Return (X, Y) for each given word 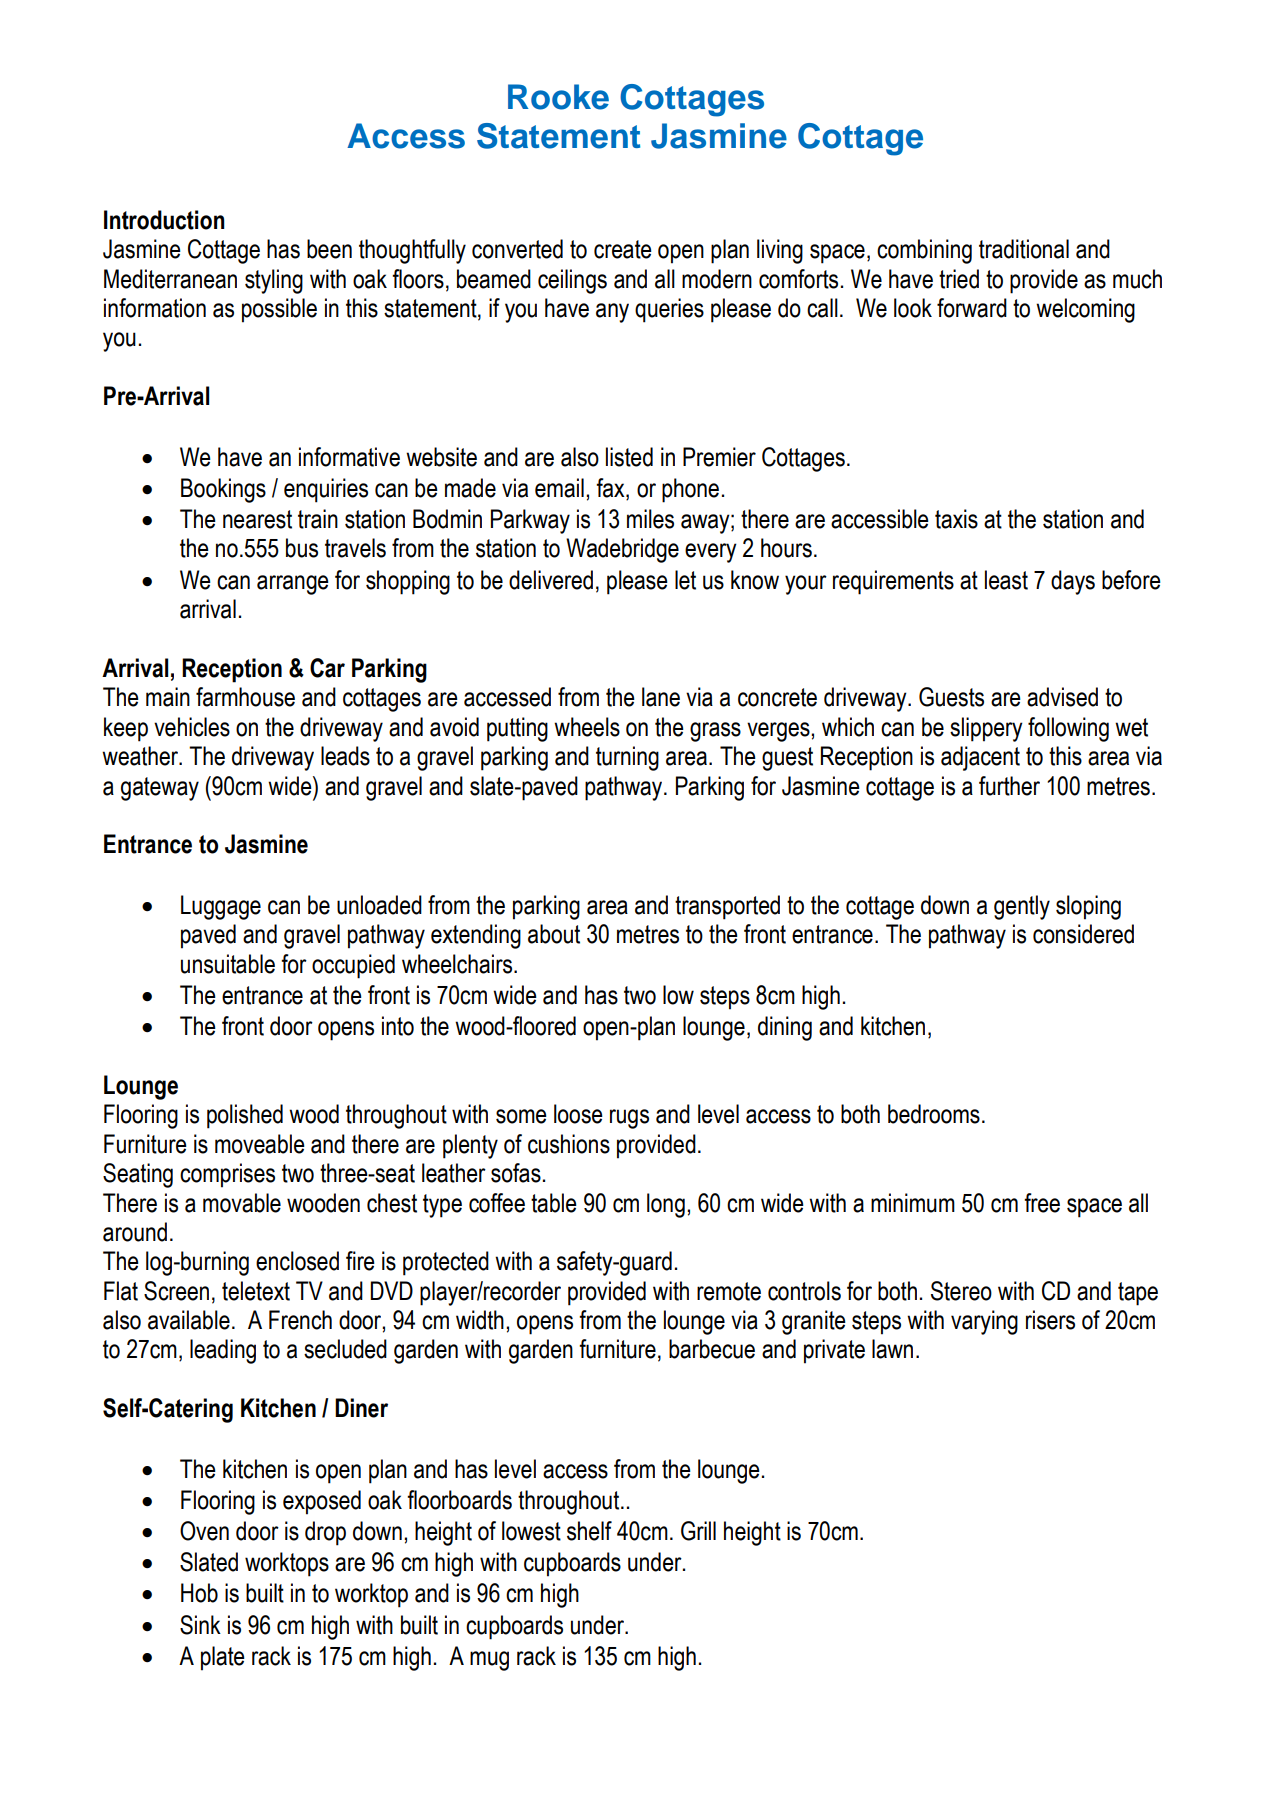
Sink (200, 1625)
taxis (956, 519)
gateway (160, 789)
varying (984, 1322)
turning (627, 758)
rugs (629, 1119)
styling (274, 281)
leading (223, 1351)
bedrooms (934, 1114)
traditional (1024, 249)
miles (650, 519)
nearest (257, 519)
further (1009, 786)
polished (245, 1116)
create (623, 249)
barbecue (712, 1349)
